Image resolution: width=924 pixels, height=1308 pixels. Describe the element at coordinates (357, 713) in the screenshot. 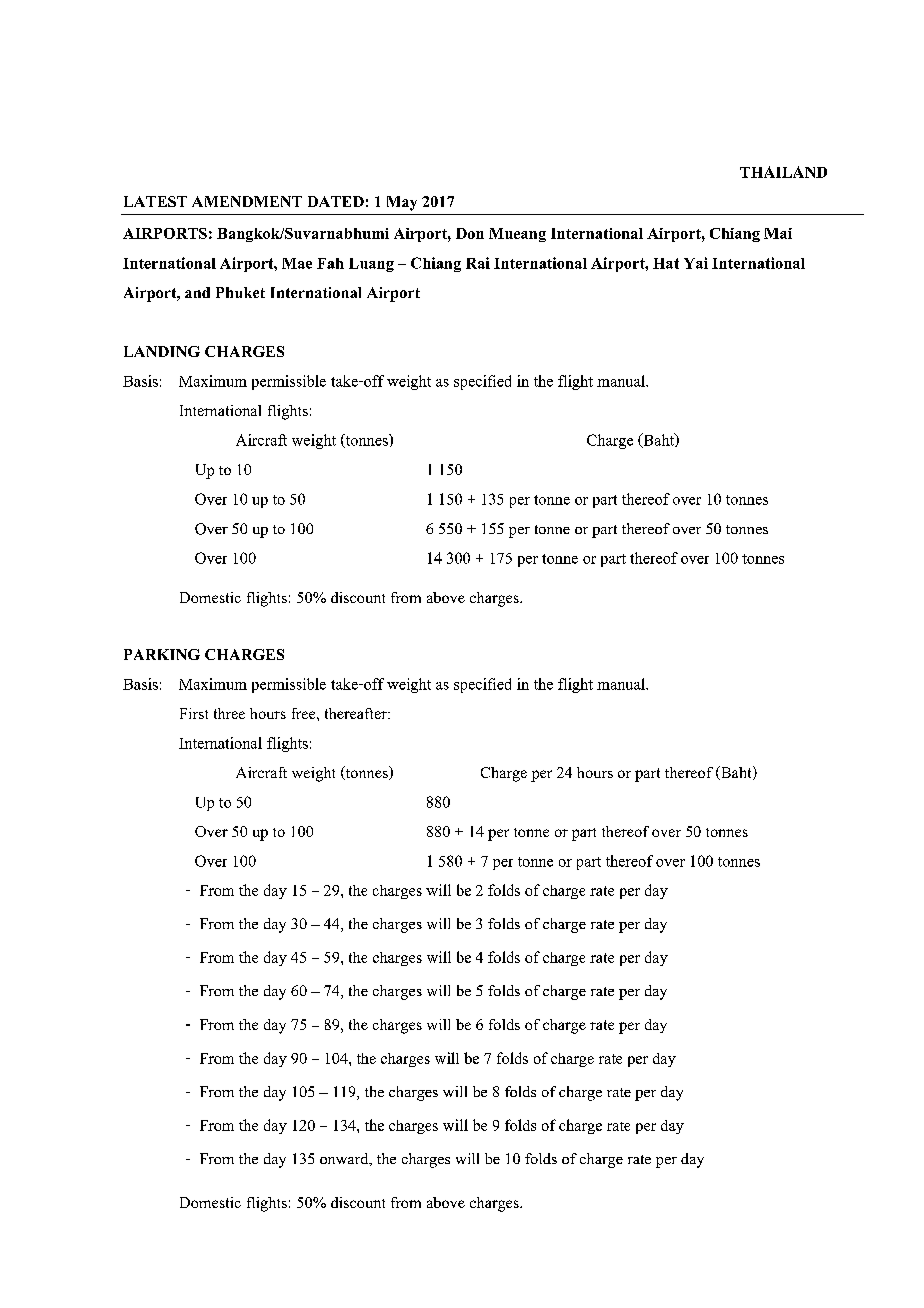

I see `thereafter` at that location.
